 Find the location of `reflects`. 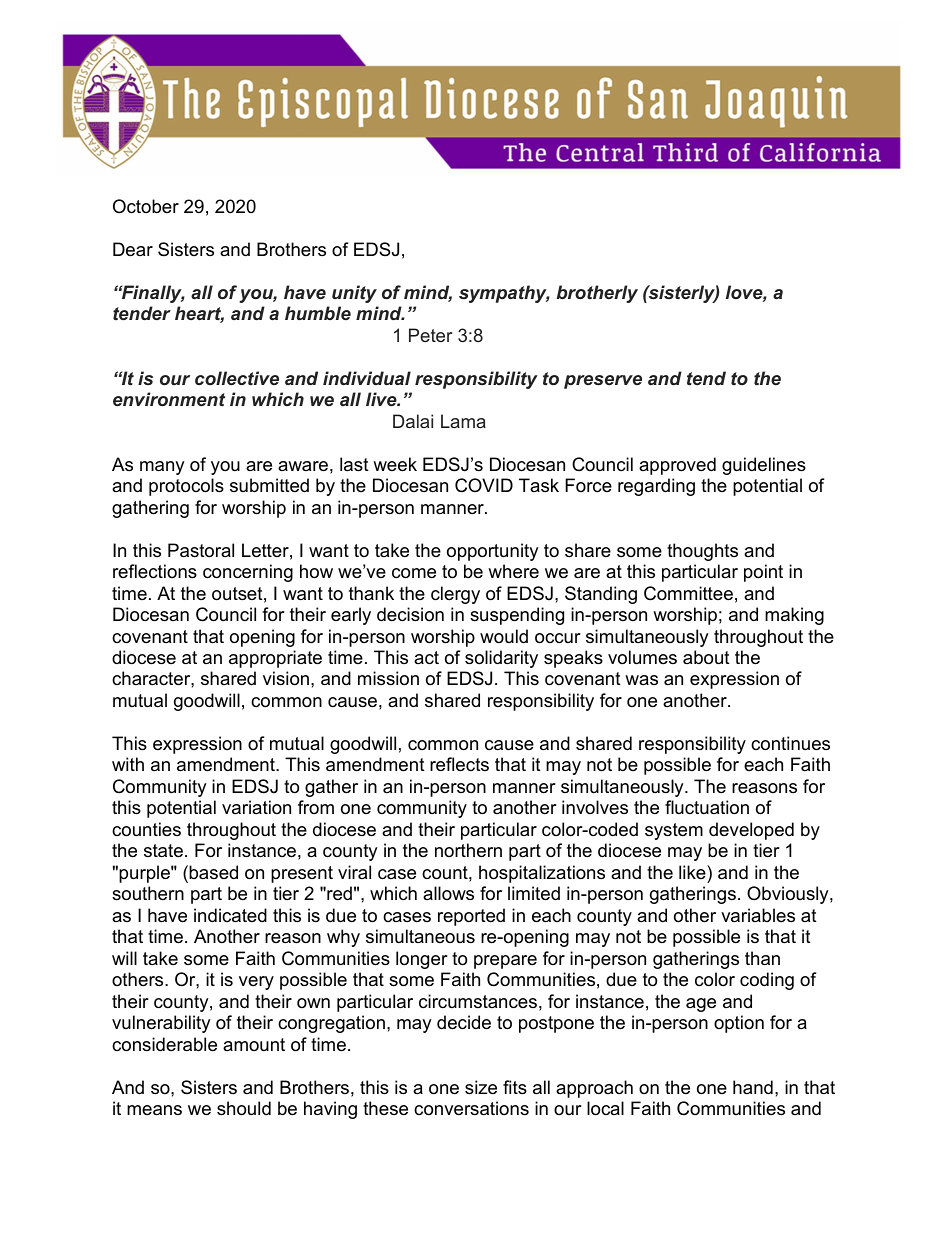

reflects is located at coordinates (459, 764).
